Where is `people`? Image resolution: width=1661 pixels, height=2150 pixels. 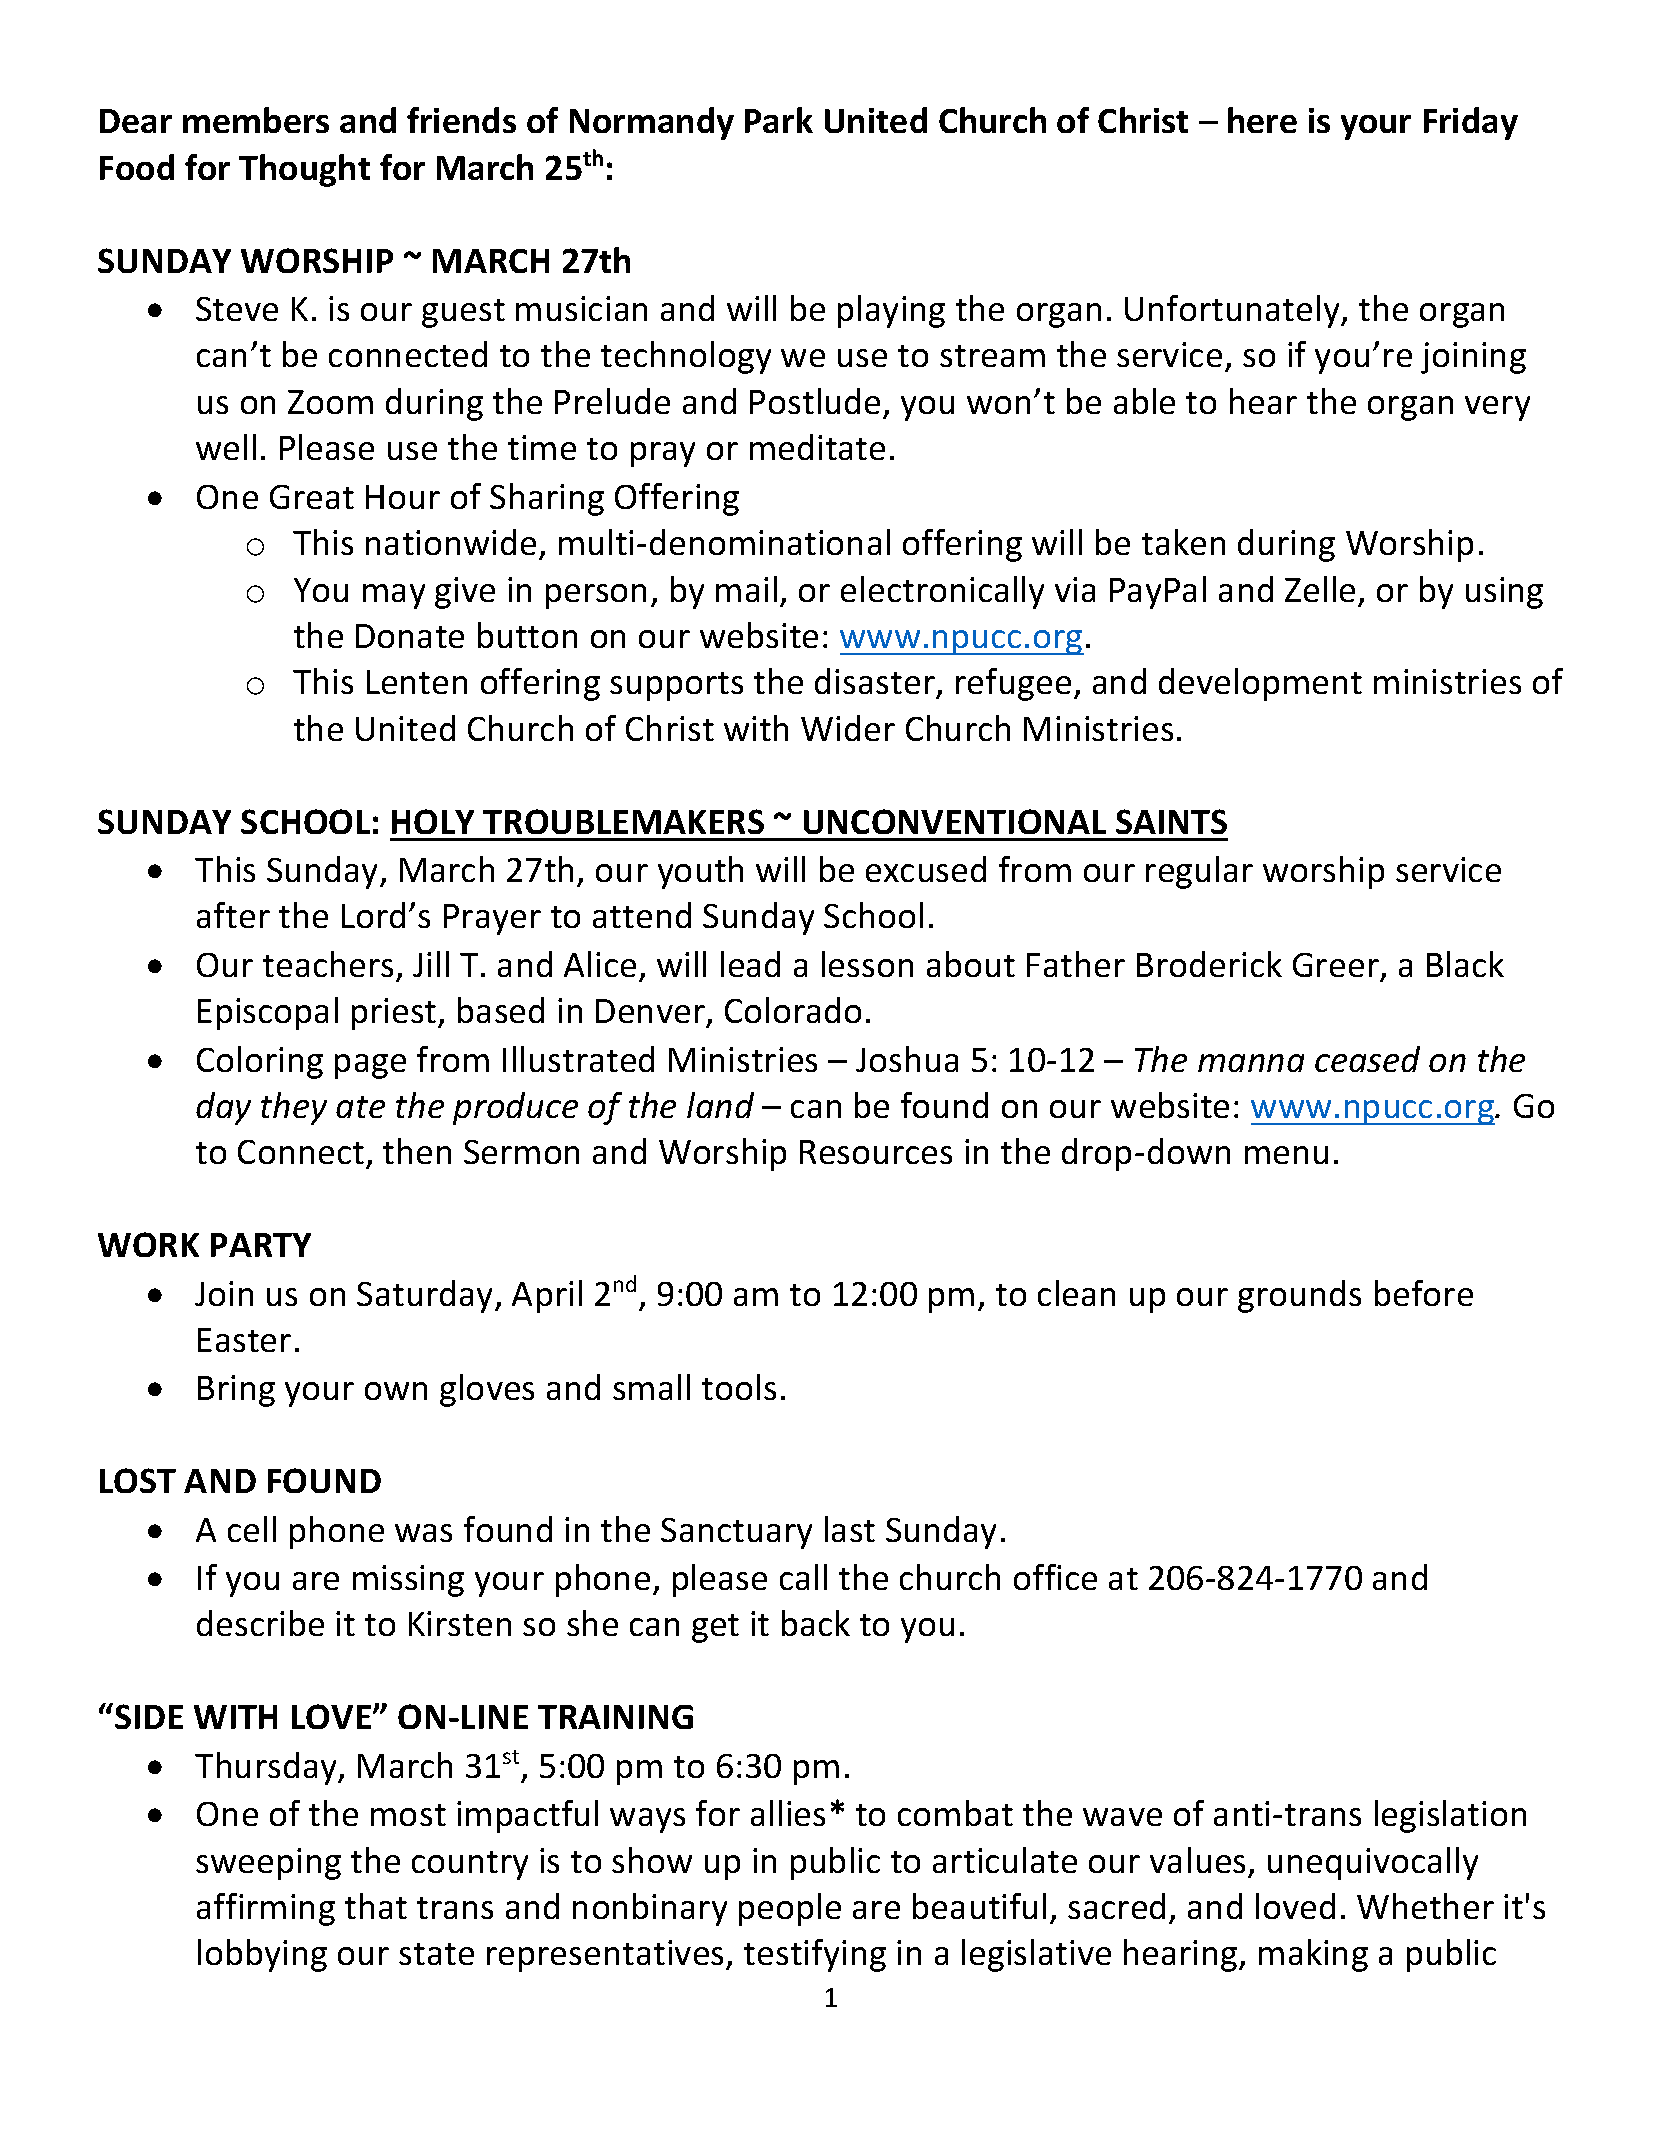 people is located at coordinates (790, 1909).
